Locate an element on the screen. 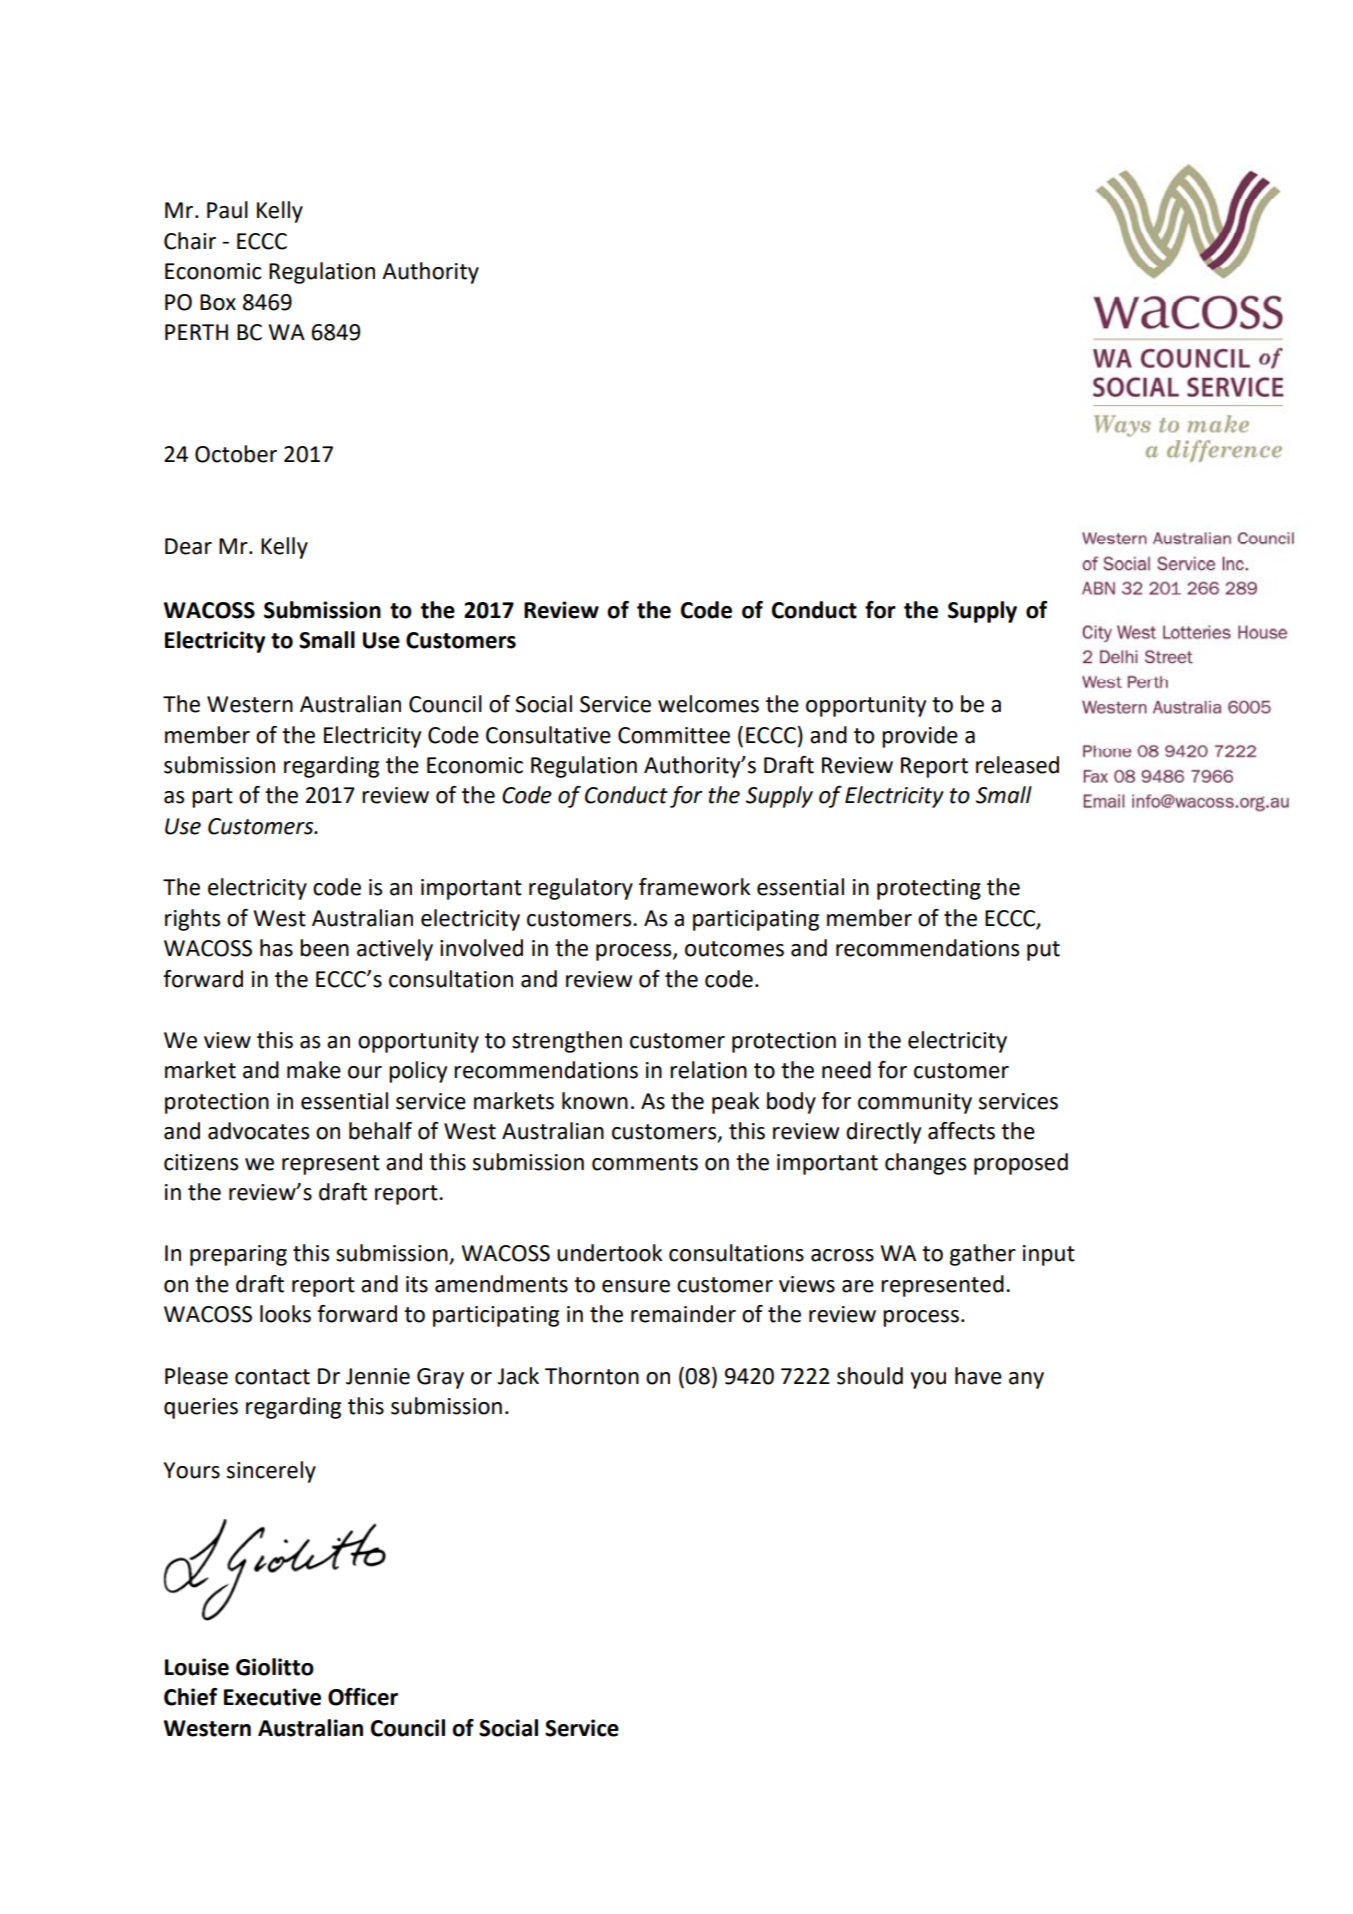 The image size is (1353, 1914). regulatory is located at coordinates (581, 889).
